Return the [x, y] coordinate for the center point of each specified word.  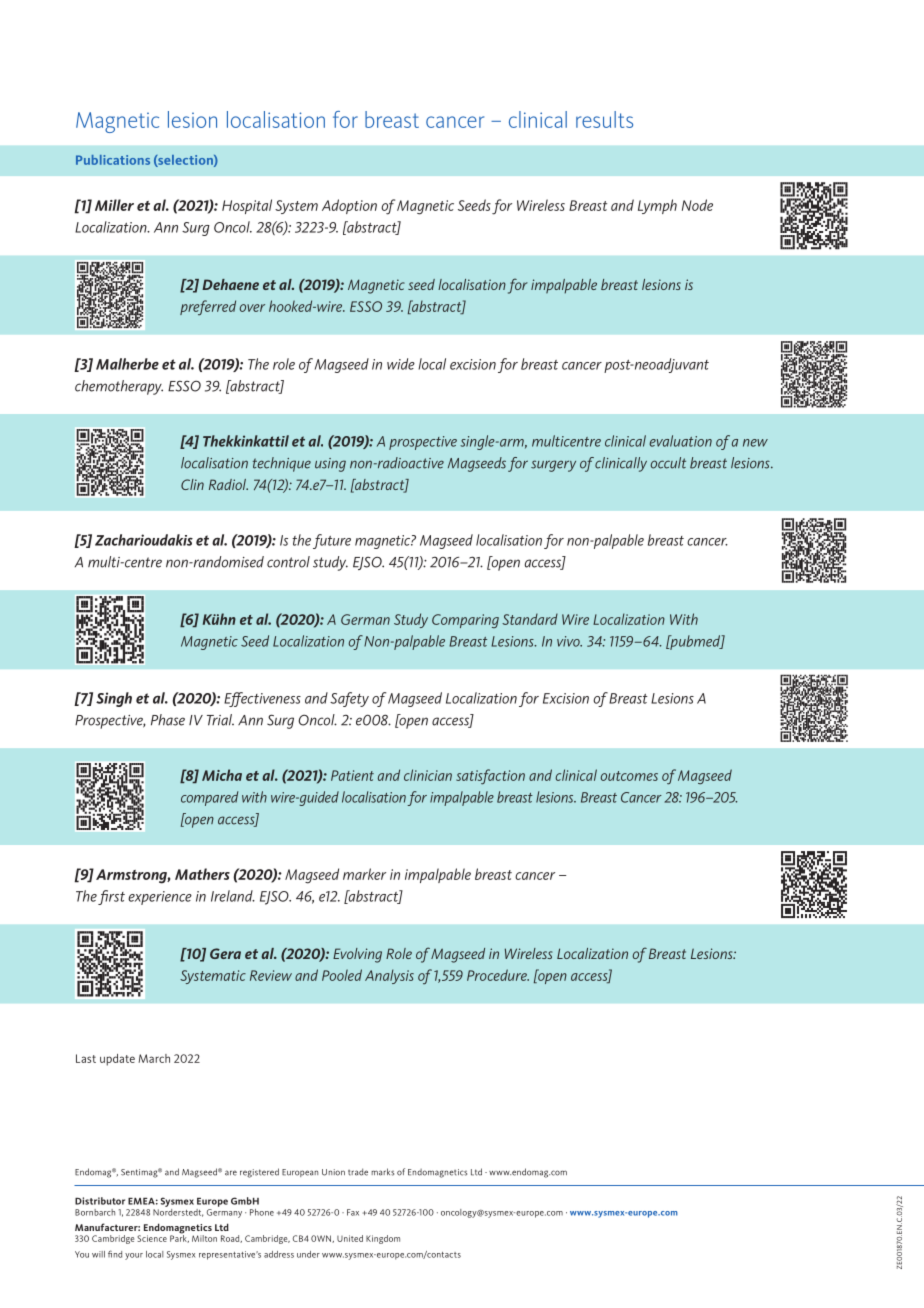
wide [401, 364]
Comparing [465, 621]
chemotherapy [119, 387]
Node [697, 205]
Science [152, 1238]
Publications [113, 160]
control [288, 562]
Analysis [389, 976]
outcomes [629, 776]
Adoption [349, 206]
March [154, 1058]
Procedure [498, 975]
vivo [569, 641]
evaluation [681, 441]
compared [209, 798]
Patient [352, 775]
